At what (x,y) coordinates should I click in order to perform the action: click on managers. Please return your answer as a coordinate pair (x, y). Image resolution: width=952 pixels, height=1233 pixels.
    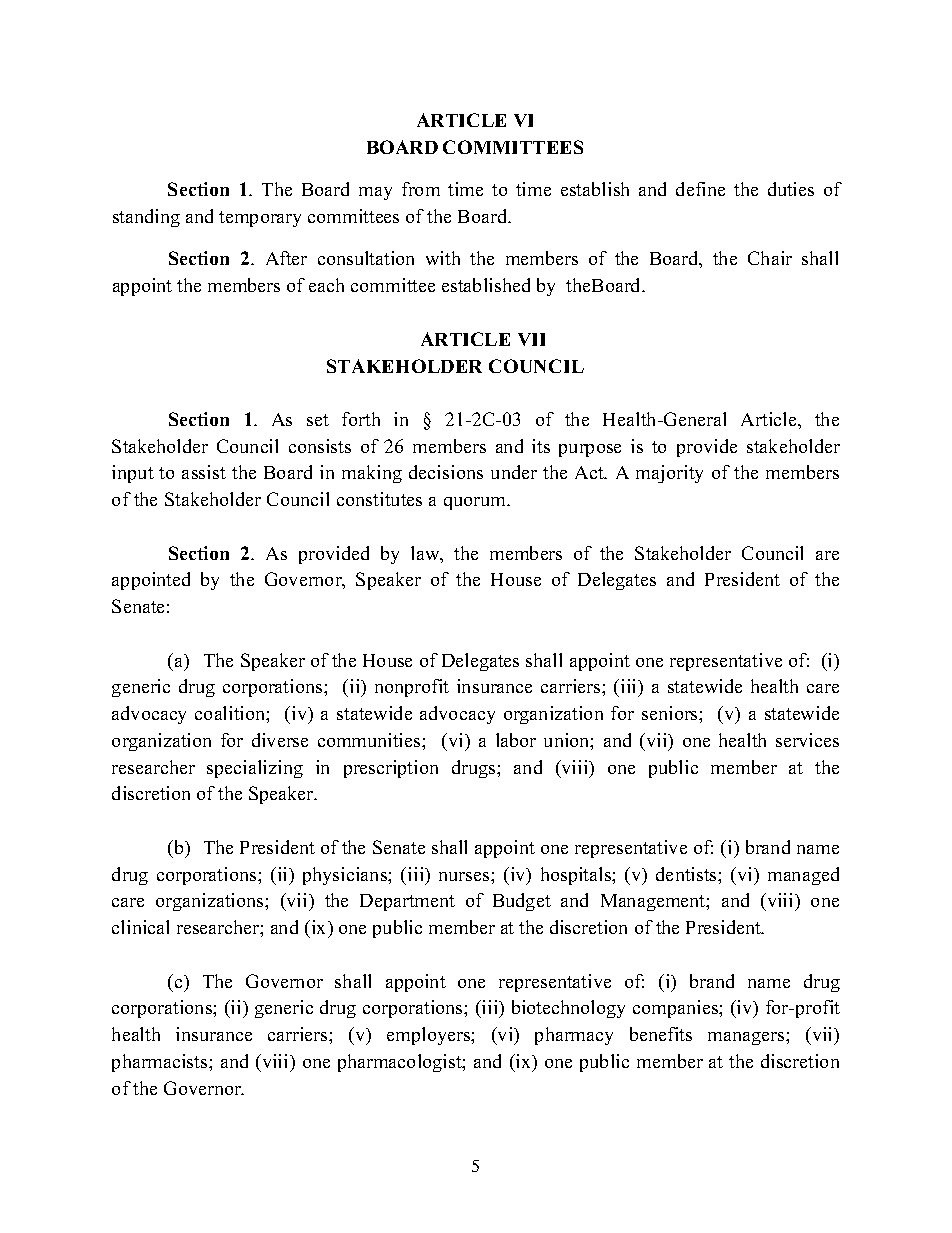
    Looking at the image, I should click on (747, 1038).
